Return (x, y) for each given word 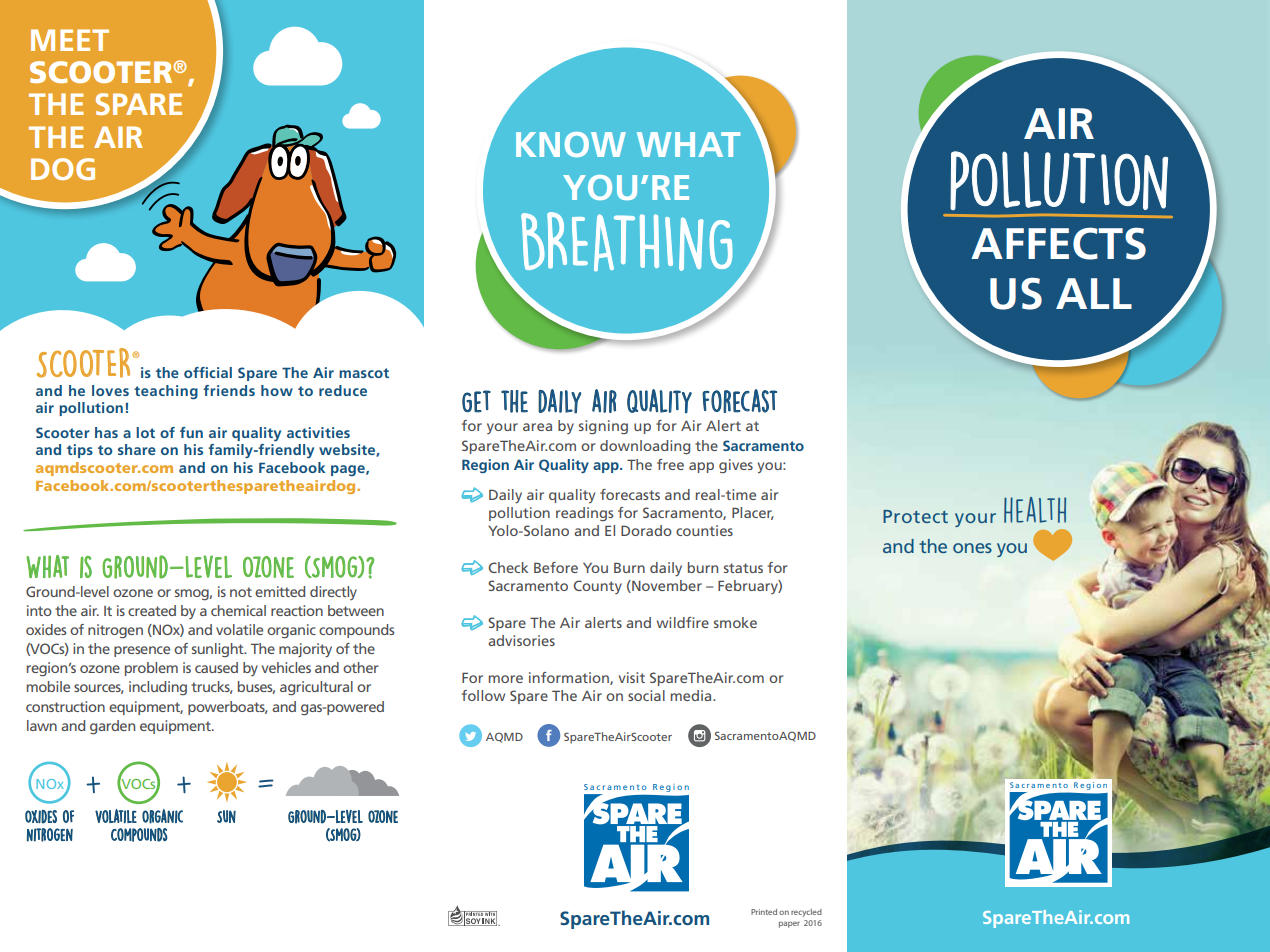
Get (476, 401)
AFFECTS (1058, 243)
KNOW (571, 144)
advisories (521, 640)
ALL (1094, 293)
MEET (70, 40)
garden (112, 727)
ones (972, 548)
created (152, 610)
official (208, 372)
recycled (806, 913)
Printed (764, 912)
